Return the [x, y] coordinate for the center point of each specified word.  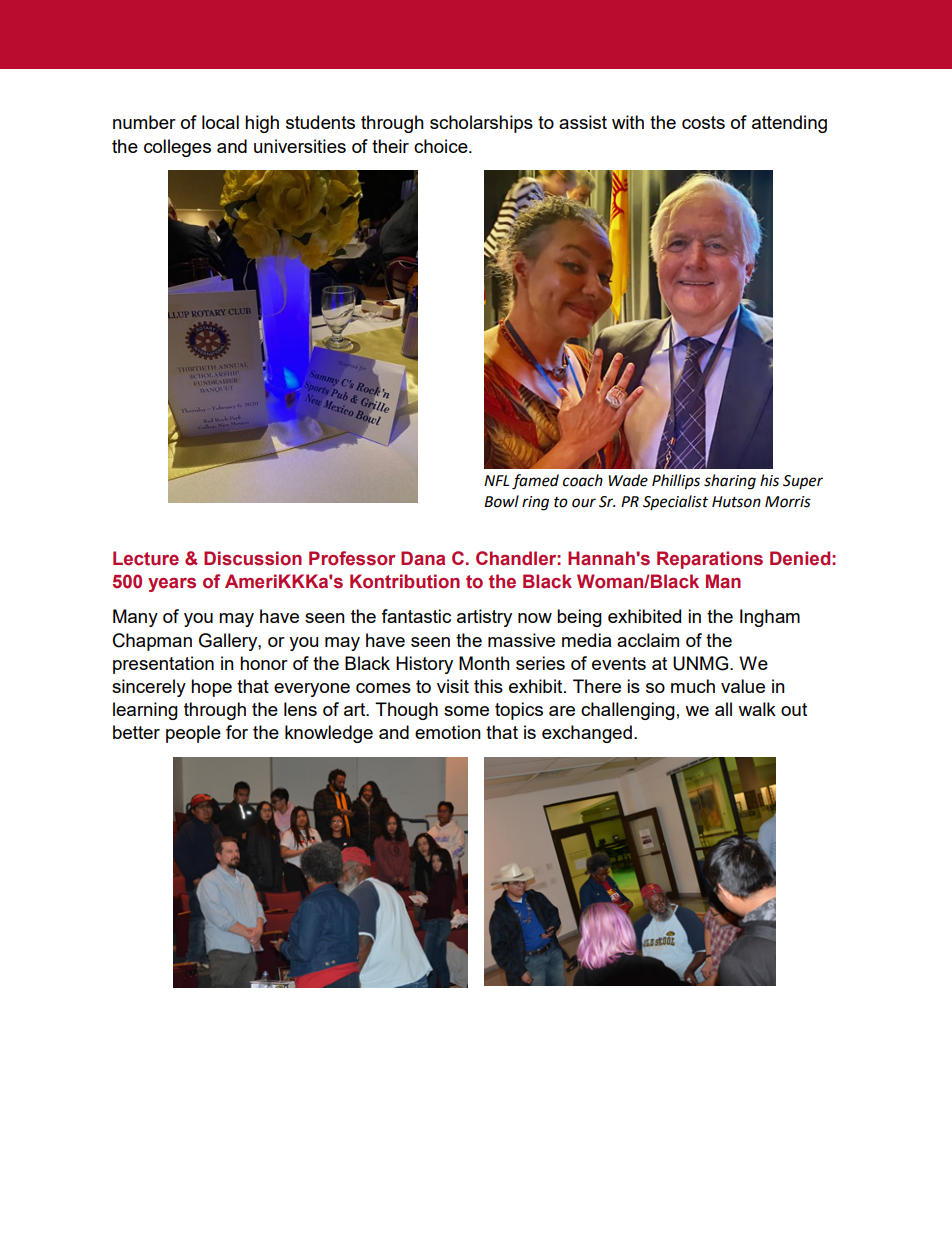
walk [757, 709]
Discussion [253, 558]
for [237, 732]
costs [703, 122]
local [220, 122]
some [466, 711]
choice [442, 146]
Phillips [676, 482]
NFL [496, 480]
